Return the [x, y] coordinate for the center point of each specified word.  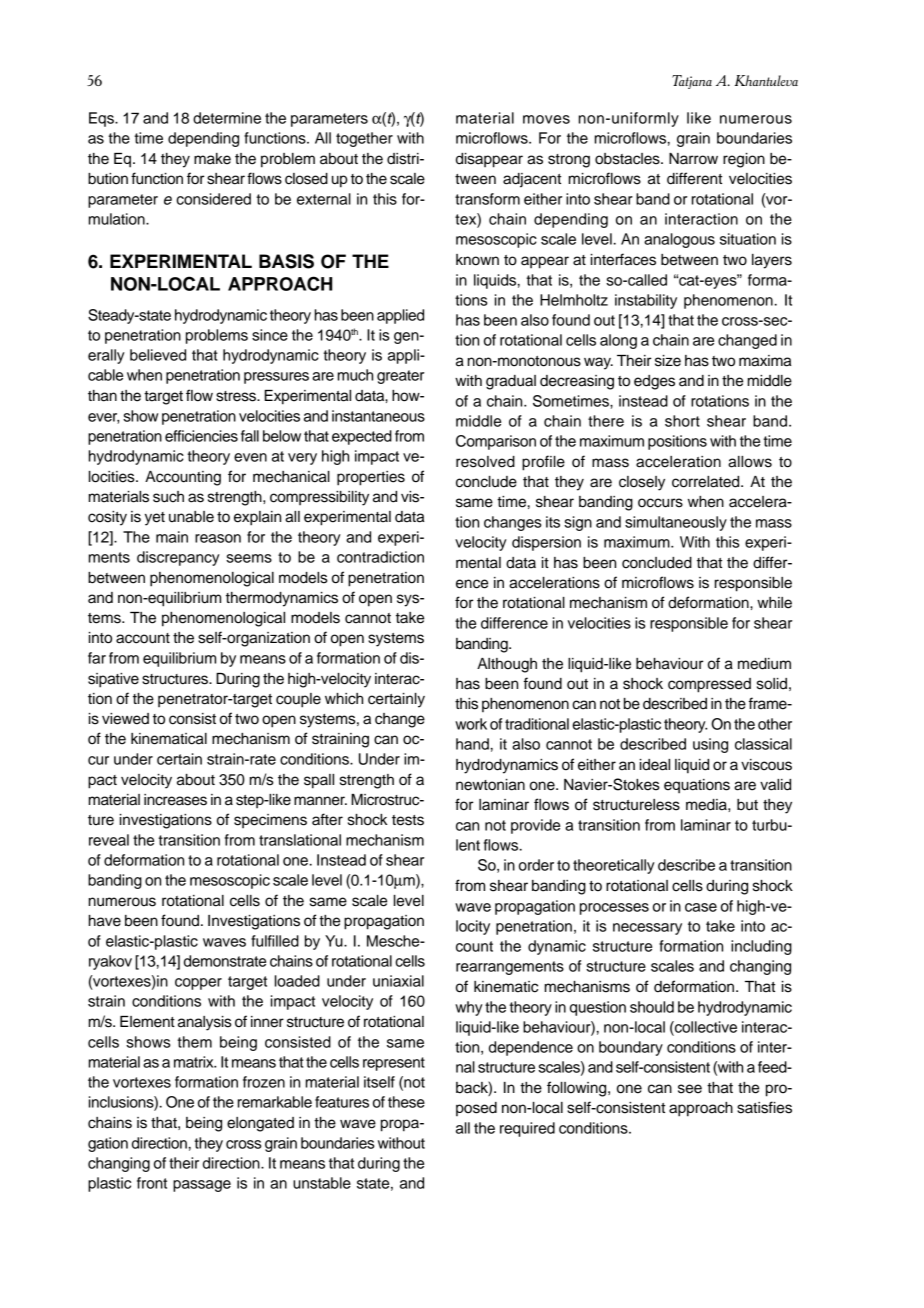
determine [227, 118]
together [364, 139]
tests [408, 820]
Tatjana [692, 82]
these [406, 1102]
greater [400, 377]
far [97, 658]
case [701, 907]
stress [237, 396]
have [105, 921]
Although [507, 665]
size [668, 361]
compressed [709, 685]
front [152, 1183]
